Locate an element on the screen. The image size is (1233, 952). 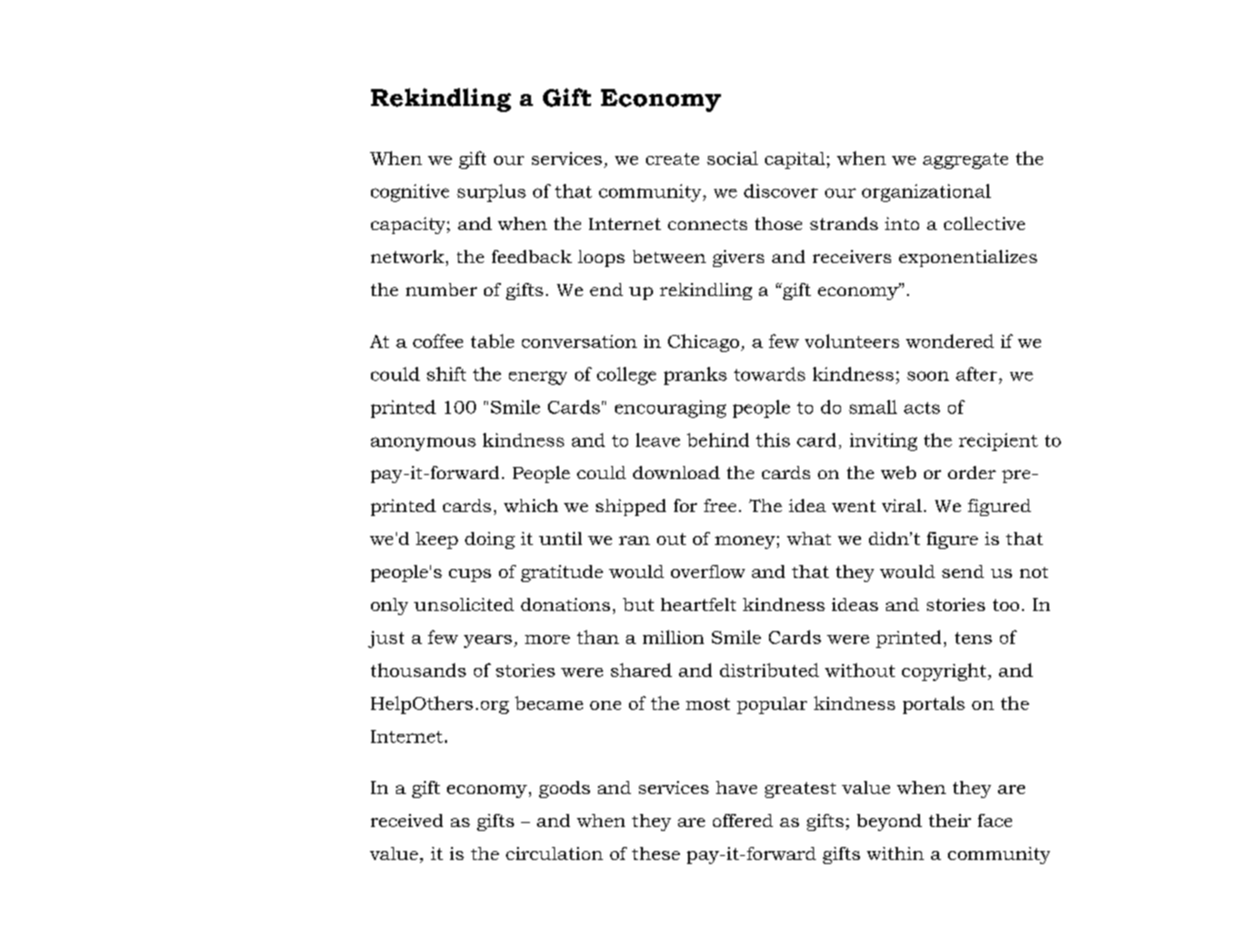
social is located at coordinates (732, 158).
